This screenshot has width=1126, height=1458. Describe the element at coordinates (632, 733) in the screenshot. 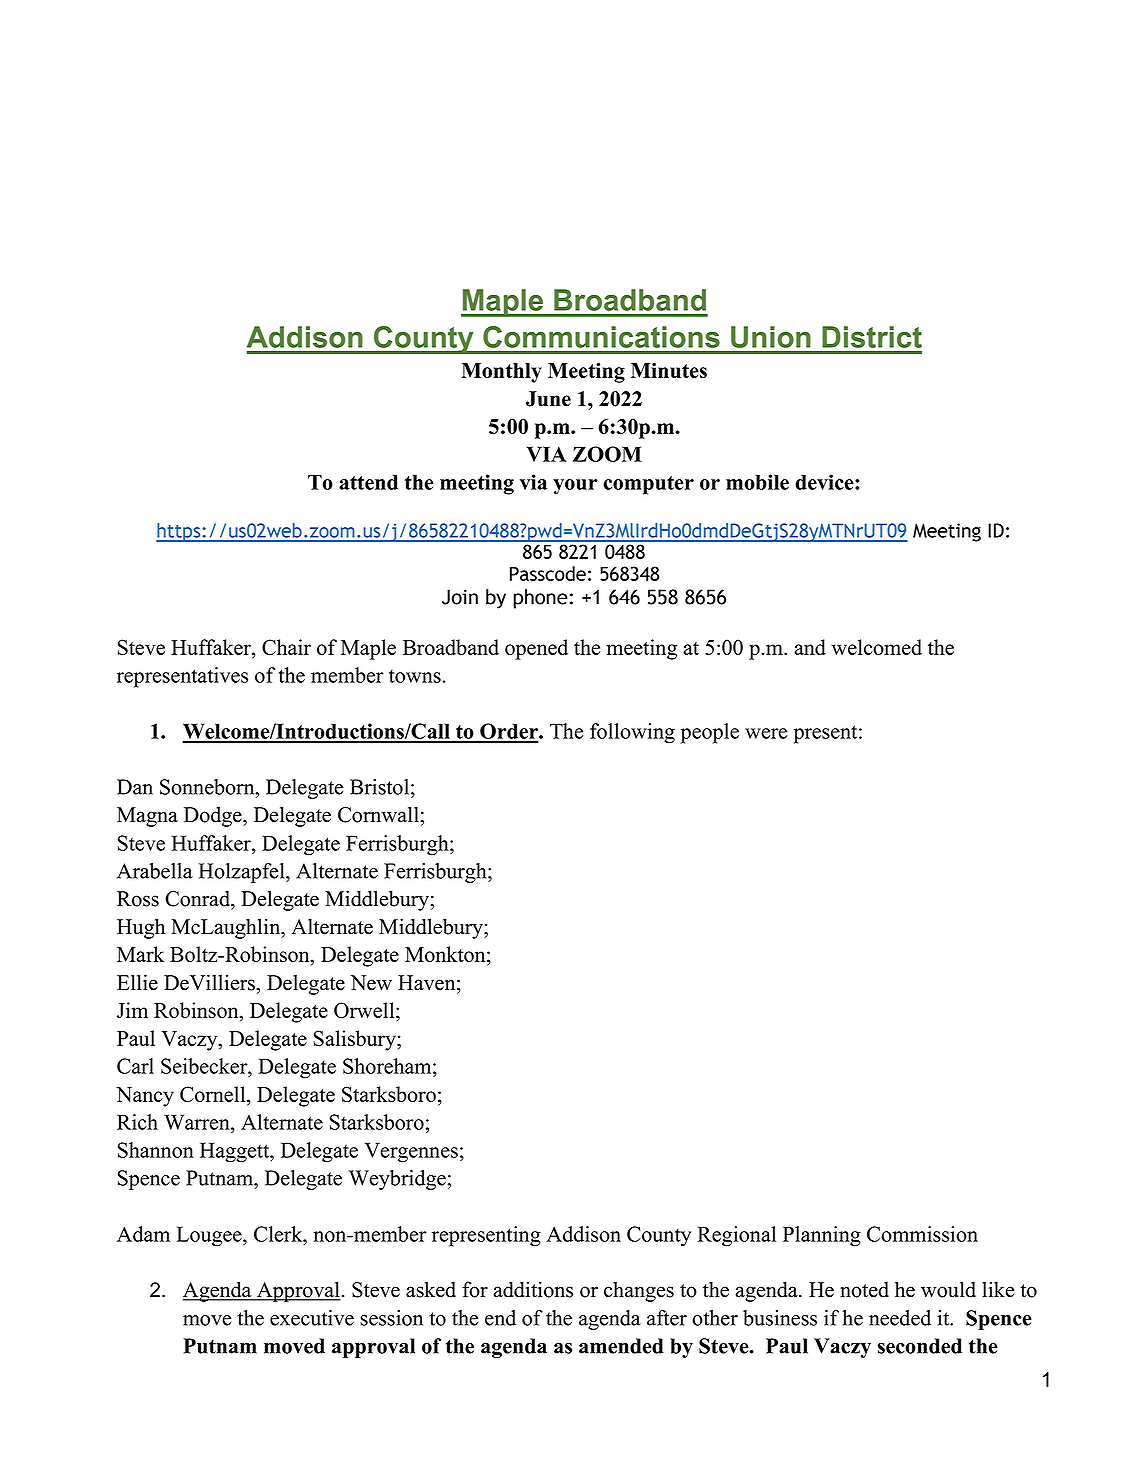

I see `following` at that location.
